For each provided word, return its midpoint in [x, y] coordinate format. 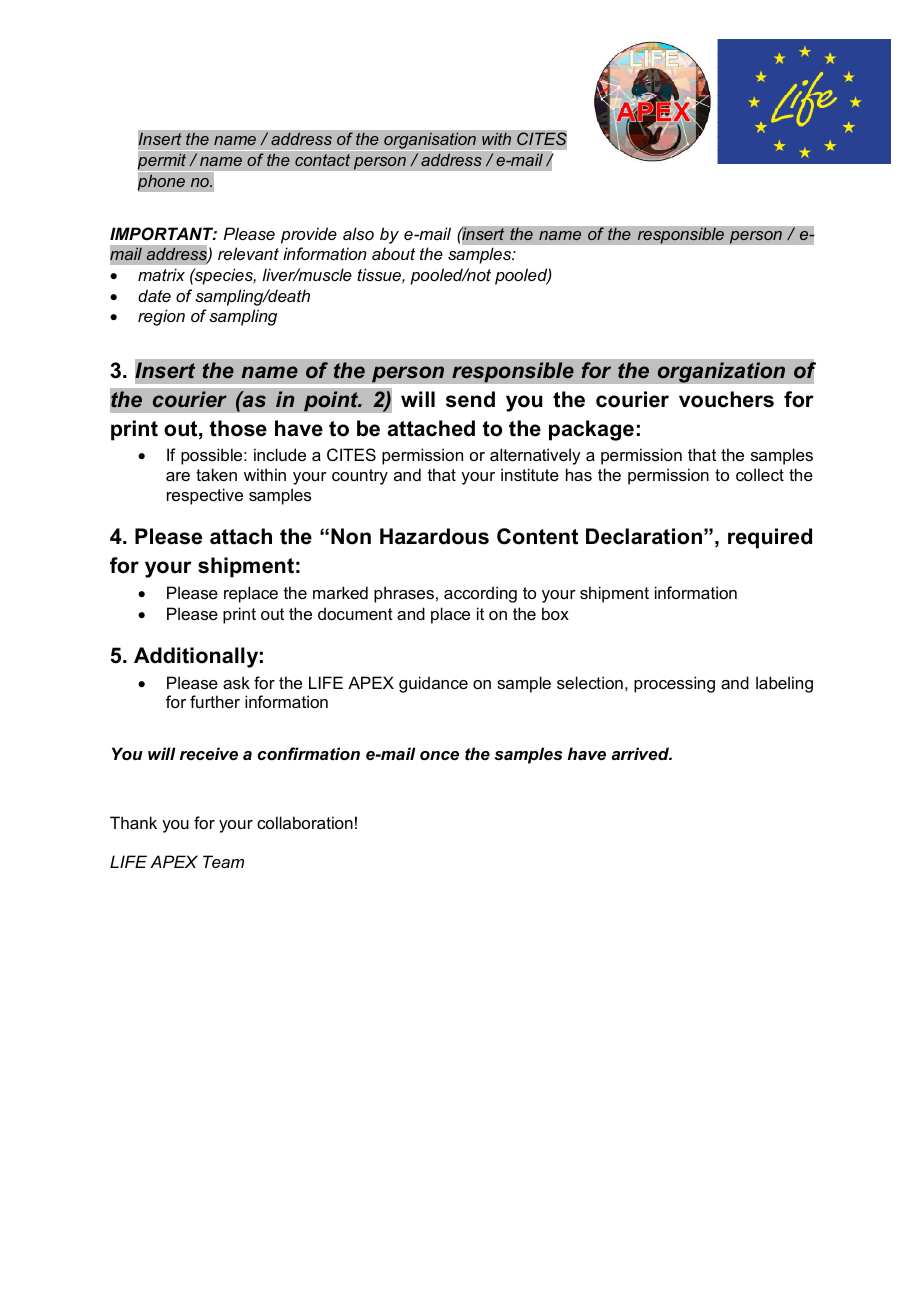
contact [322, 160]
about [393, 253]
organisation [430, 140]
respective [205, 496]
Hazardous [434, 536]
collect [760, 474]
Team [223, 861]
